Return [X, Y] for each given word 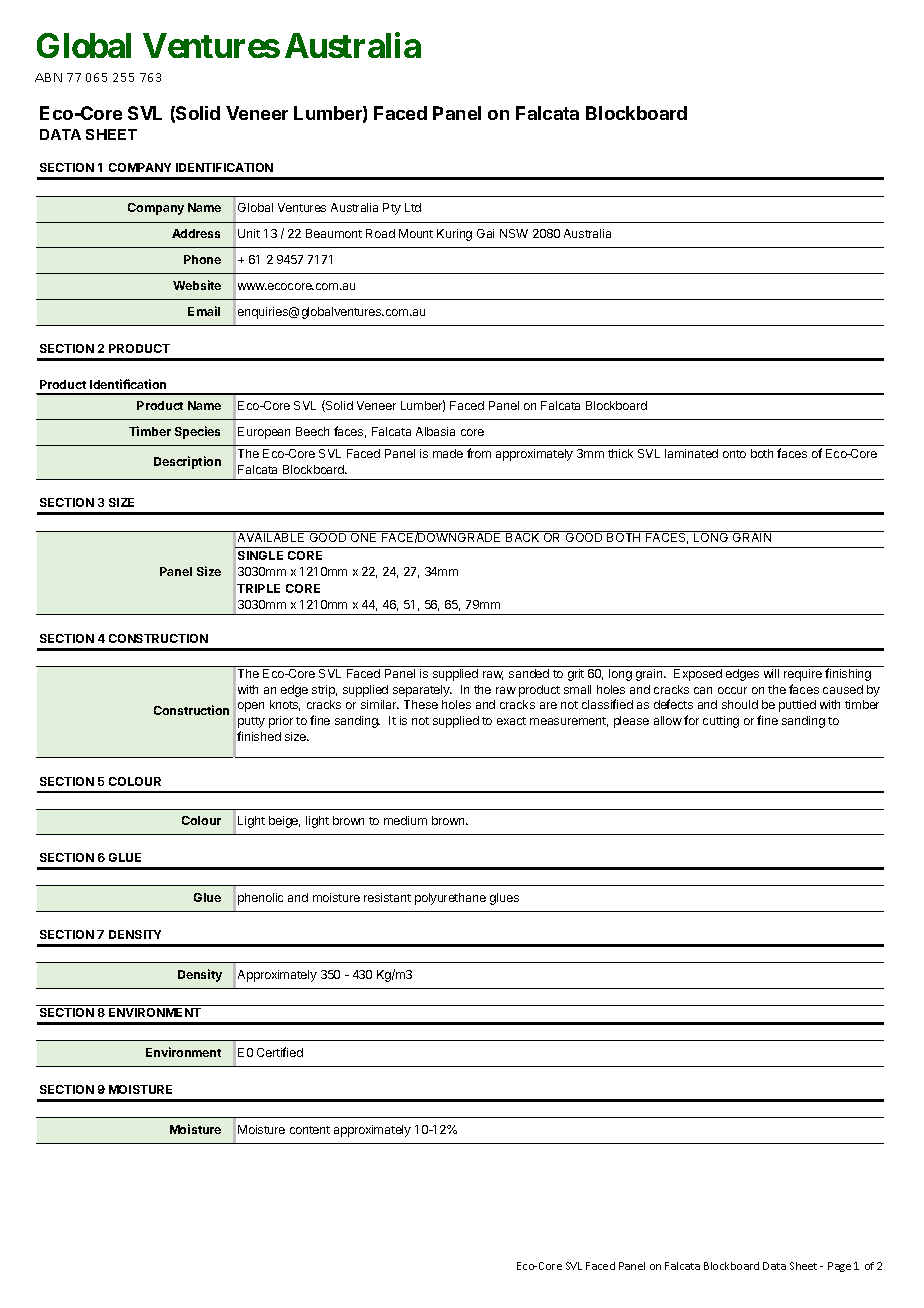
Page [839, 1267]
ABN [48, 77]
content [310, 1130]
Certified [280, 1052]
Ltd [413, 207]
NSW [514, 233]
